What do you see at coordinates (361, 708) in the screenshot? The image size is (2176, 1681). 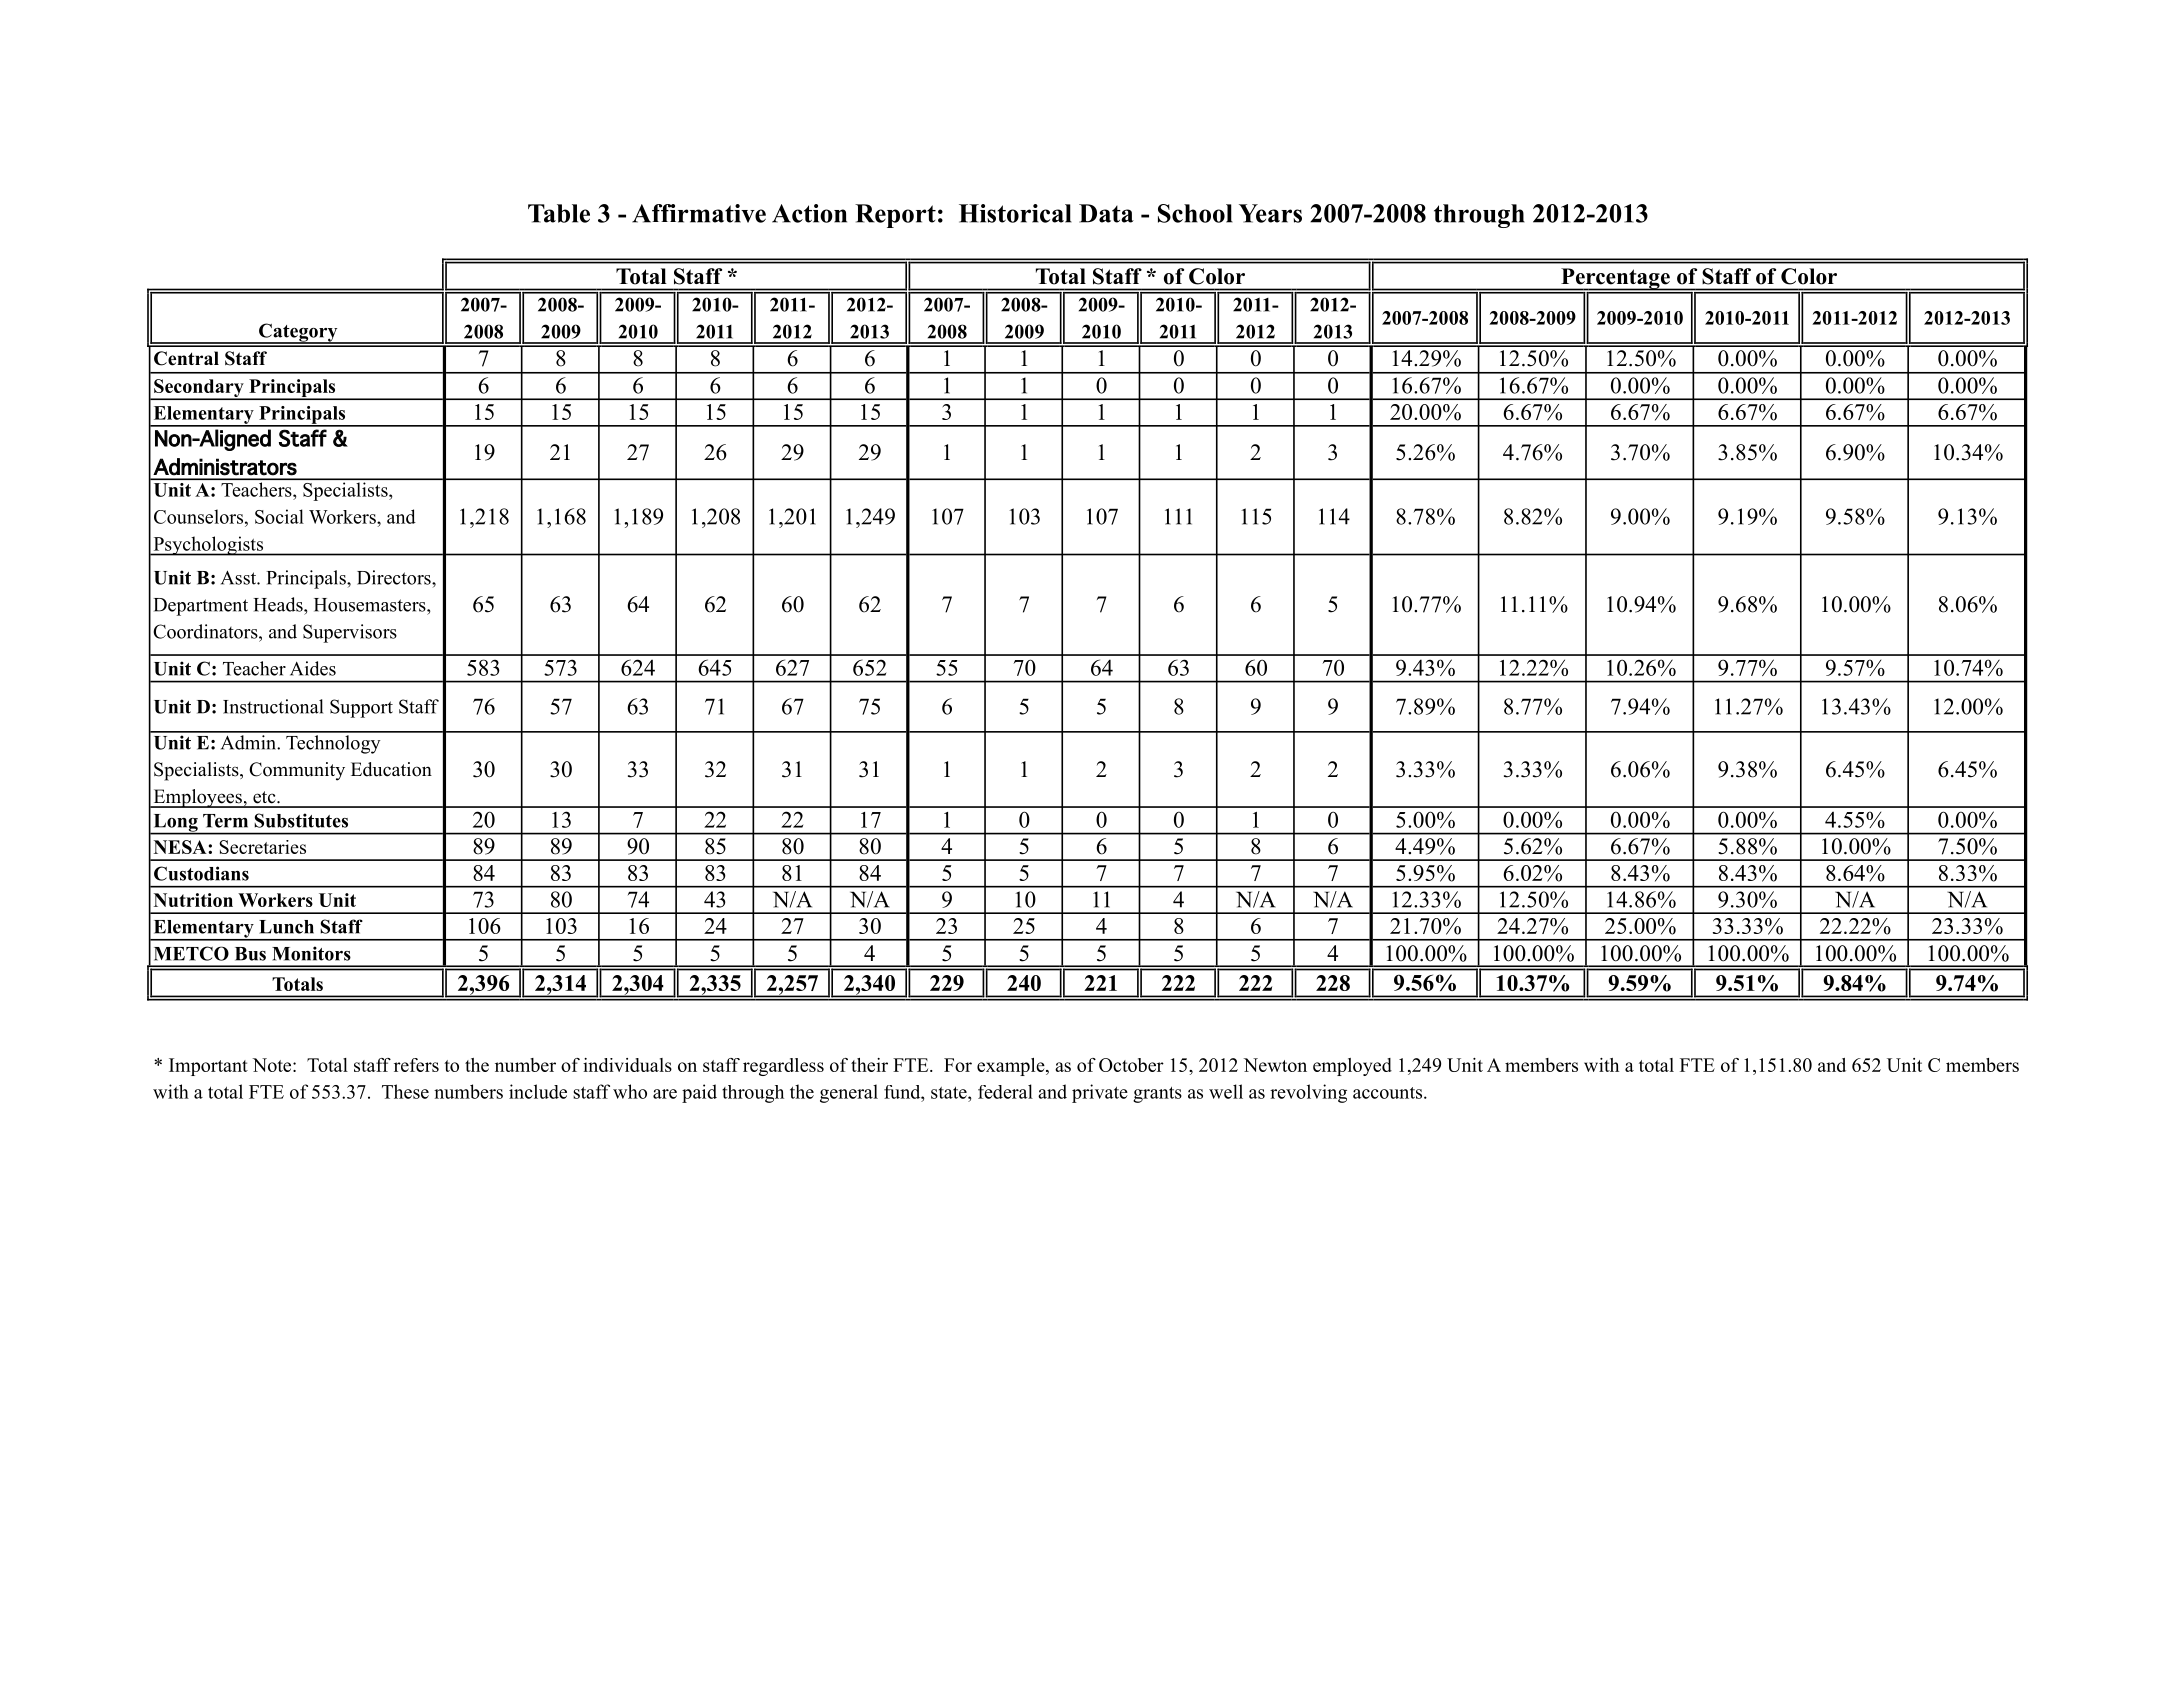 I see `Support` at bounding box center [361, 708].
